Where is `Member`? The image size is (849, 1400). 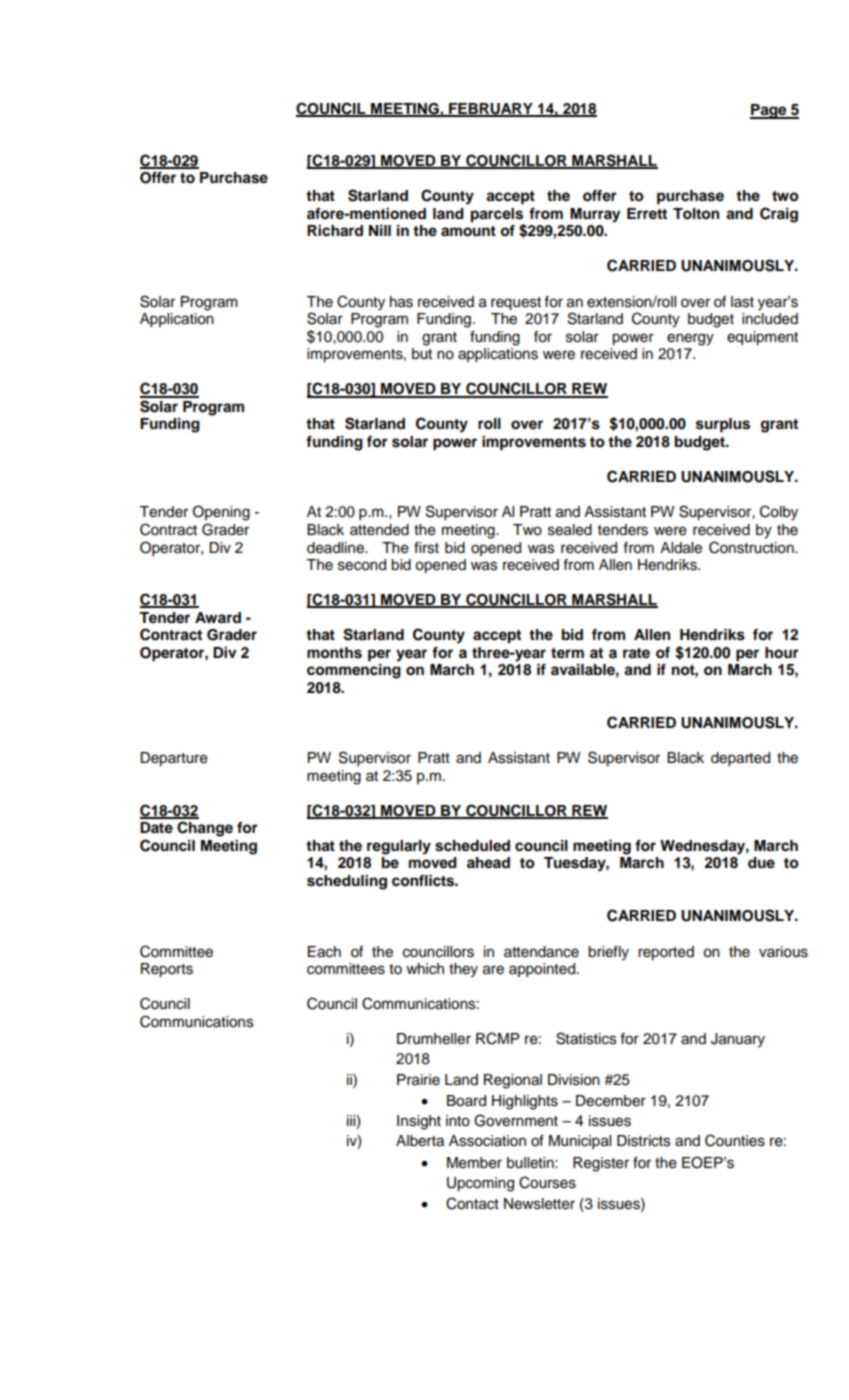
Member is located at coordinates (474, 1163).
